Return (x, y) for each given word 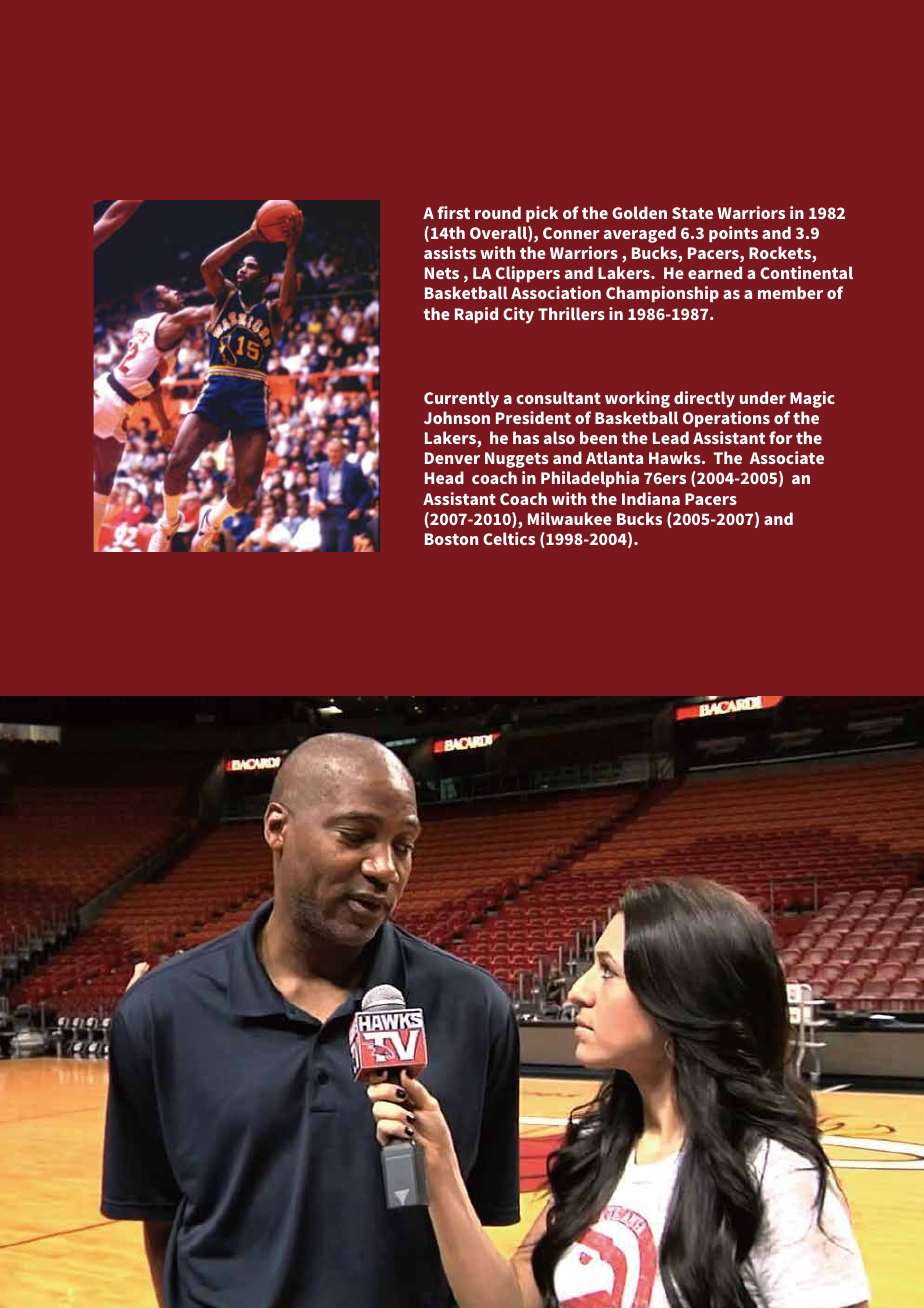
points (733, 234)
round (498, 212)
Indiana (651, 498)
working (637, 399)
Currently (461, 399)
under (763, 397)
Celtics (509, 538)
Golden (639, 212)
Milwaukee (570, 518)
